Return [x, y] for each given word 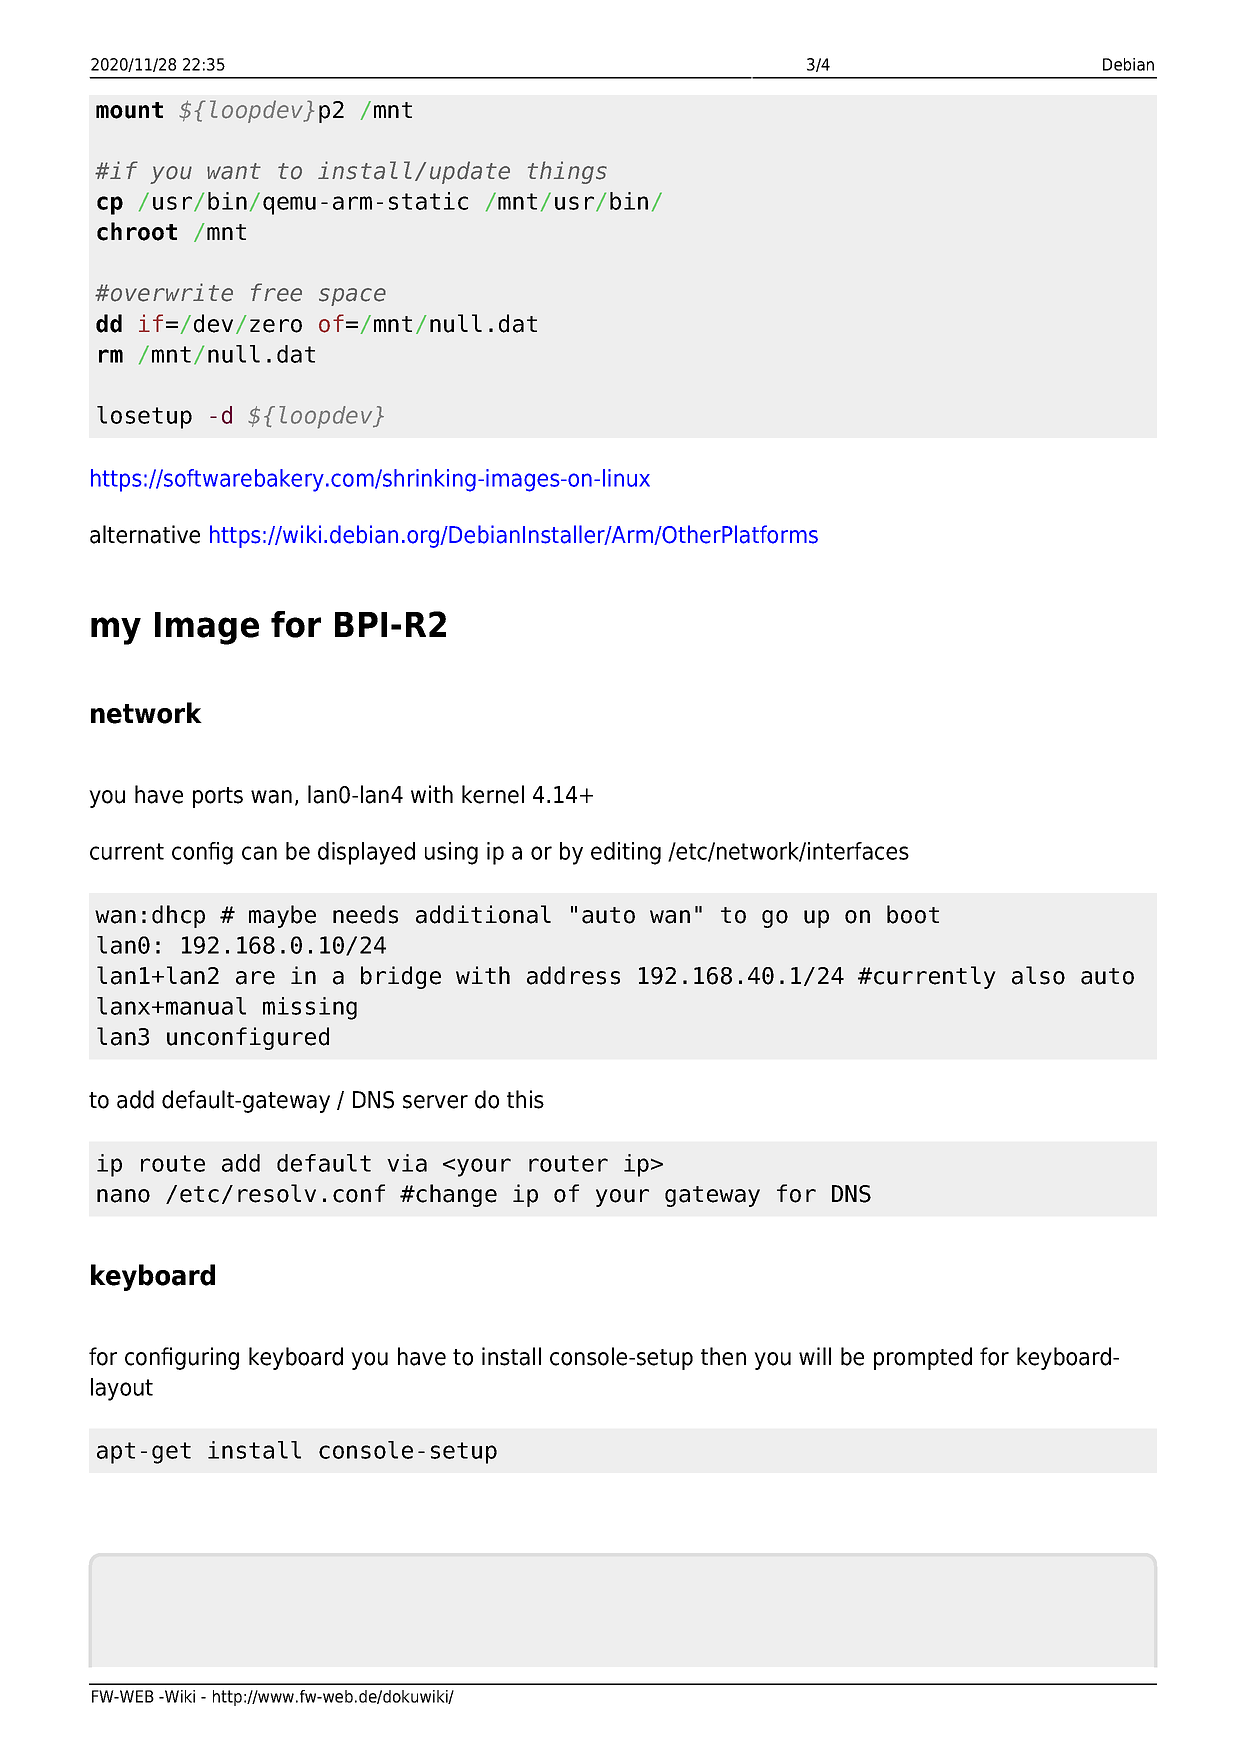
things [567, 172]
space [352, 297]
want [234, 171]
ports [218, 797]
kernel [493, 794]
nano [123, 1196]
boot [913, 914]
